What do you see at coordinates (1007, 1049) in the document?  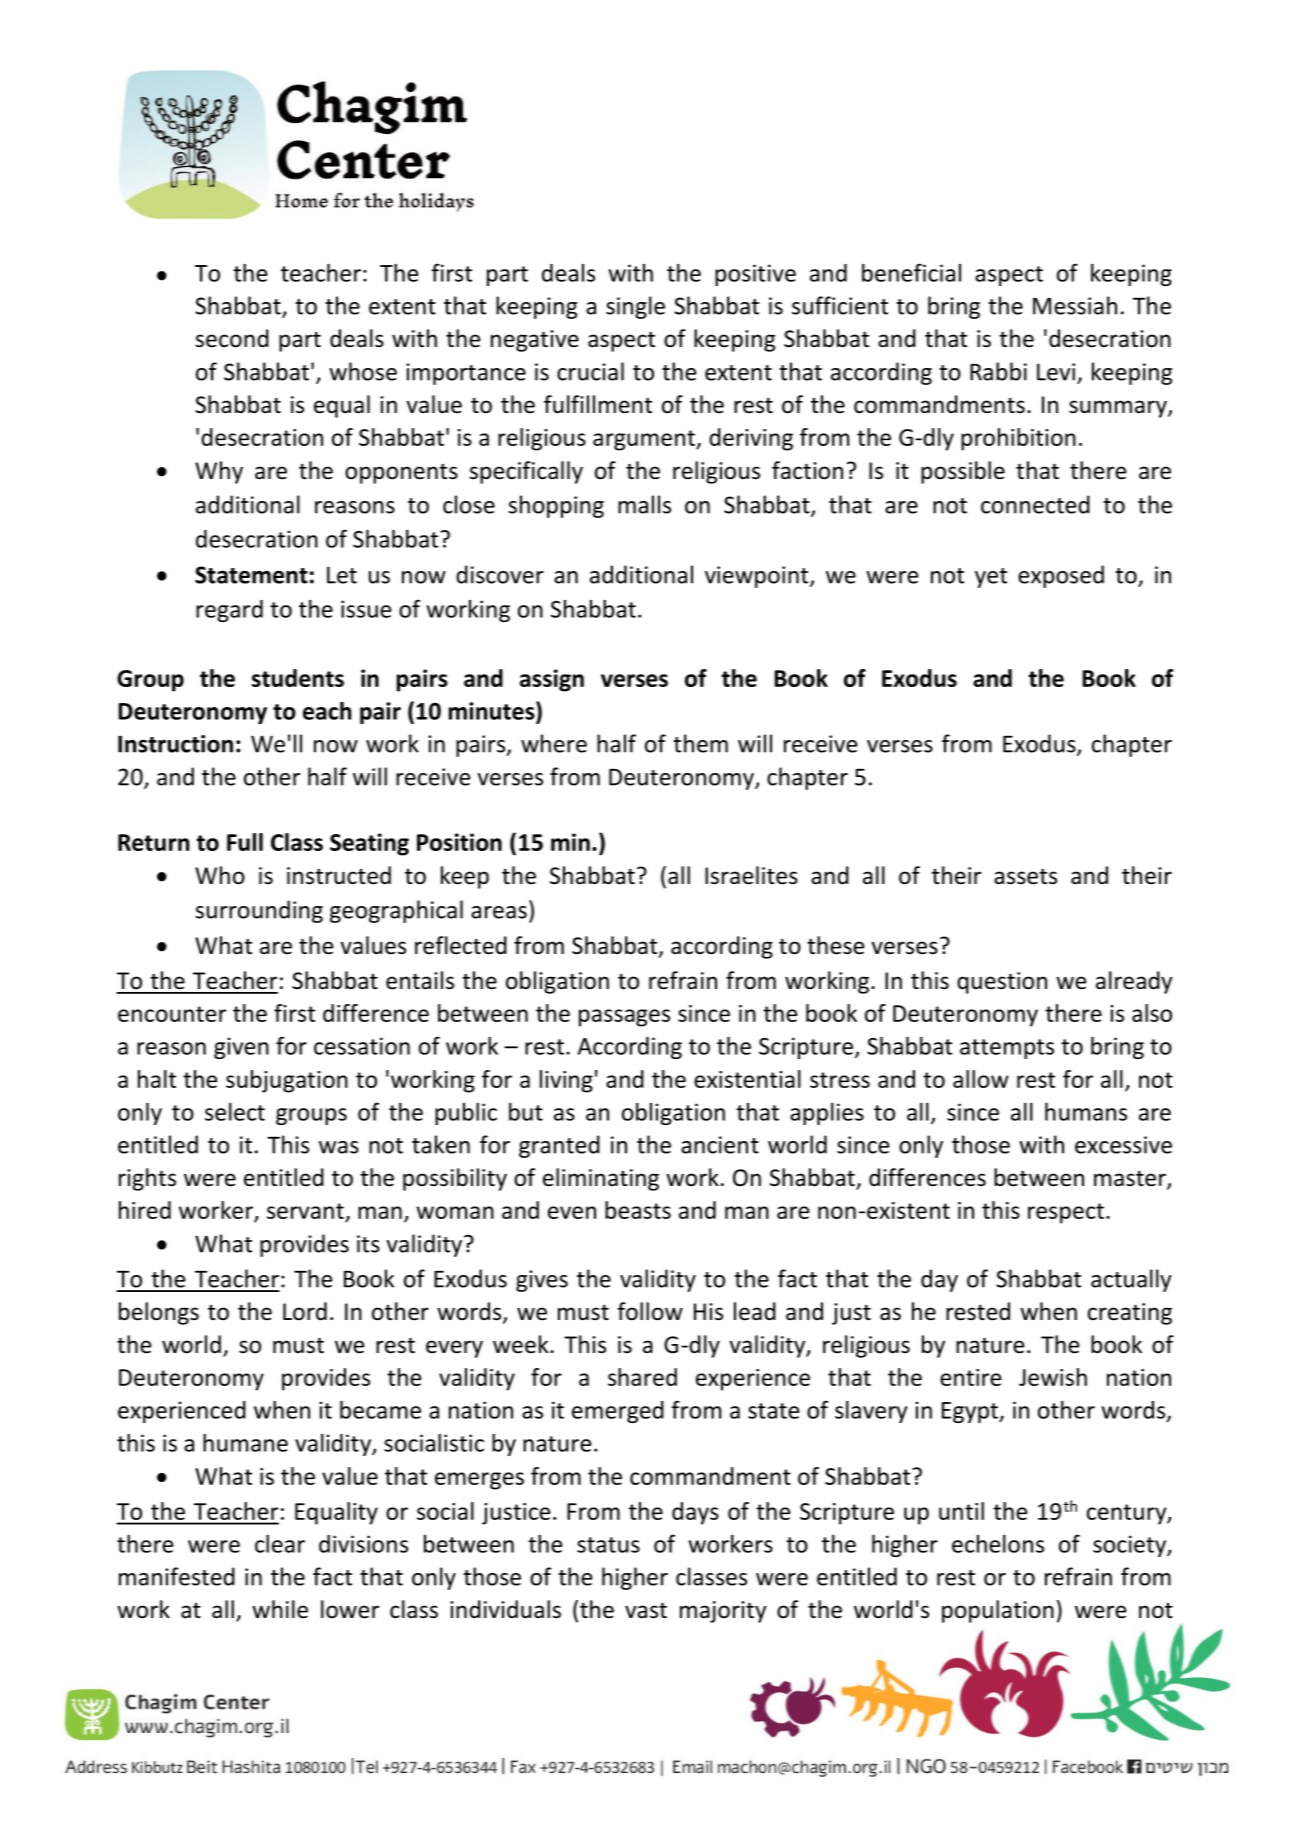 I see `attempts` at bounding box center [1007, 1049].
